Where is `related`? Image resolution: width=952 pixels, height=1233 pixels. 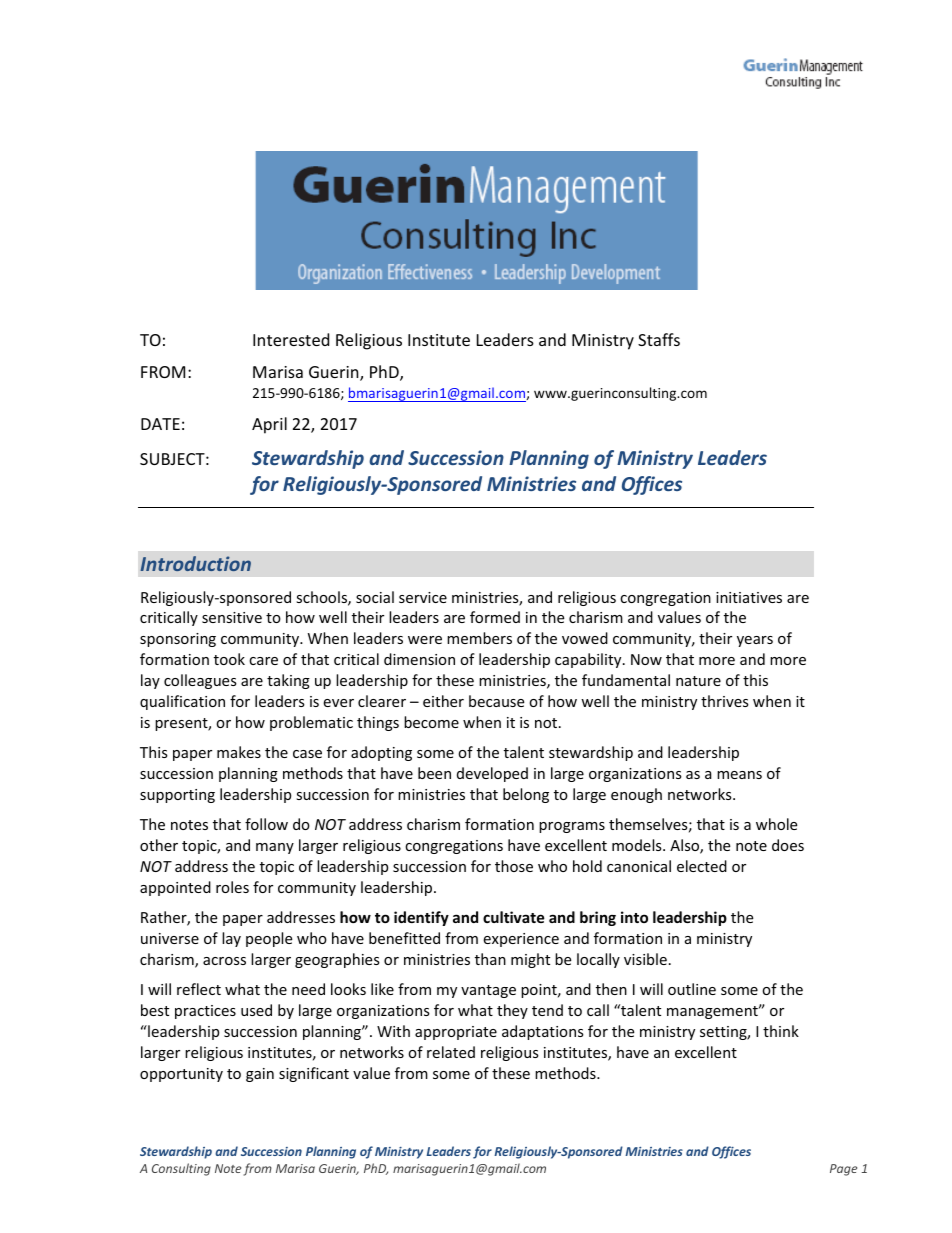 related is located at coordinates (451, 1052).
